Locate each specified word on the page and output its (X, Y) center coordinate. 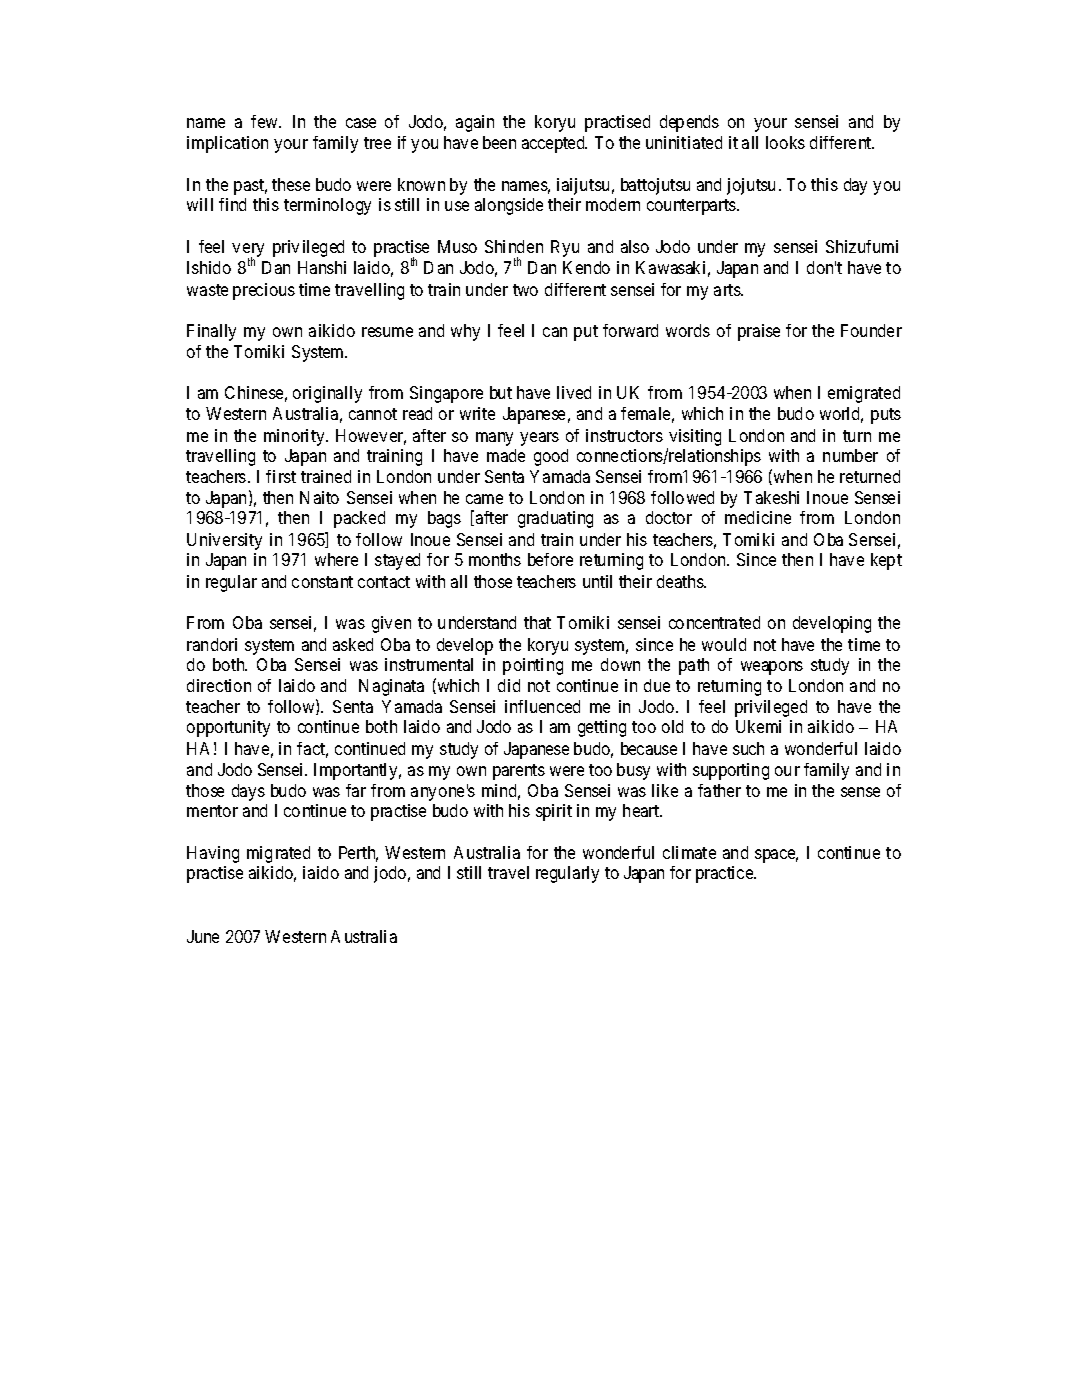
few (266, 121)
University (224, 541)
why (465, 332)
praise (759, 332)
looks (785, 142)
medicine (758, 517)
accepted (554, 144)
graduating (555, 519)
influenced (542, 706)
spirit (554, 812)
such (748, 748)
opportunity (228, 728)
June (203, 936)
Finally (211, 332)
